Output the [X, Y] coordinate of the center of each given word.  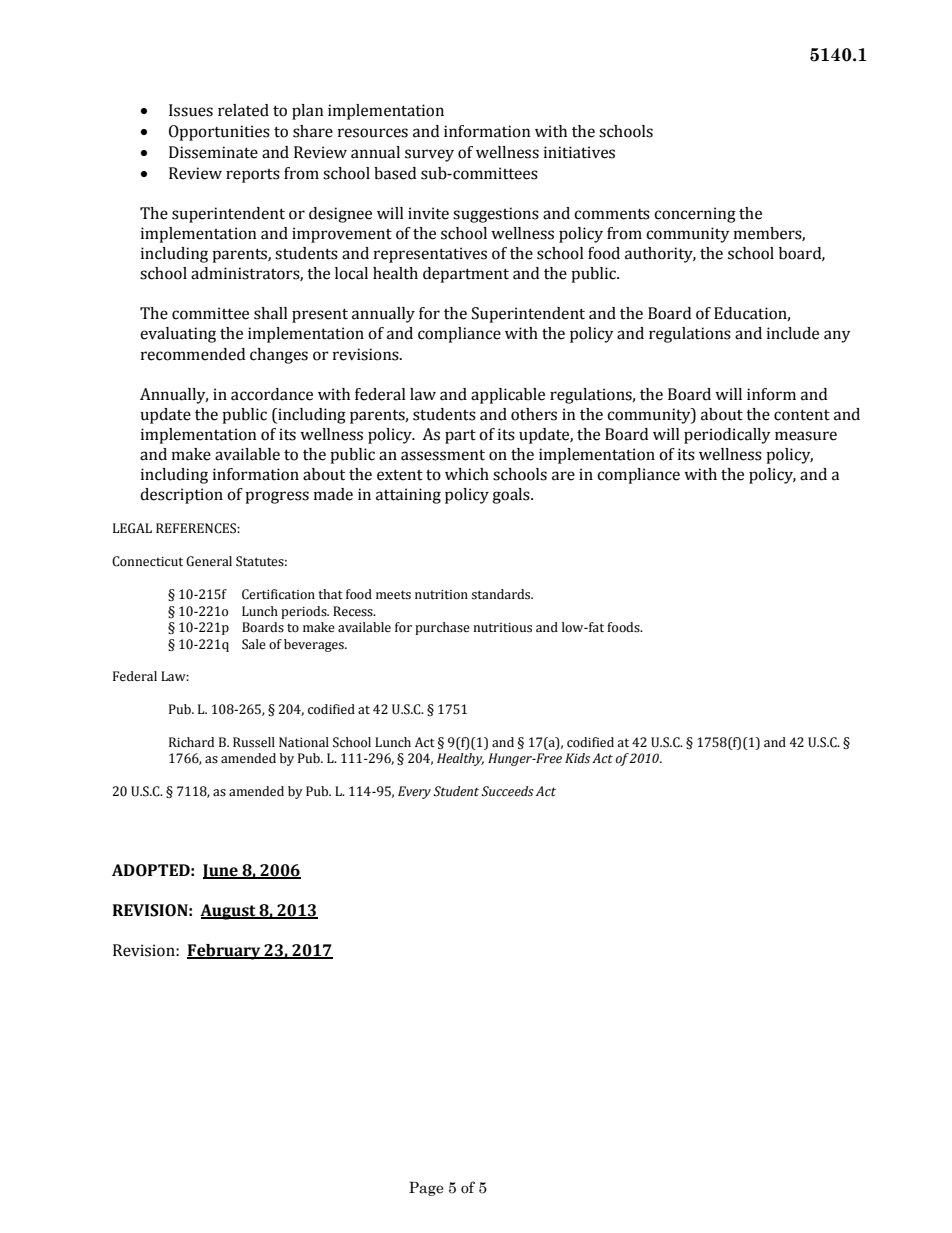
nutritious [502, 628]
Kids [577, 758]
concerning [695, 215]
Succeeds [507, 791]
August [229, 912]
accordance [272, 394]
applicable [508, 396]
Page [426, 1189]
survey [429, 155]
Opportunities [219, 133]
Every [414, 792]
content [802, 415]
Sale [254, 644]
